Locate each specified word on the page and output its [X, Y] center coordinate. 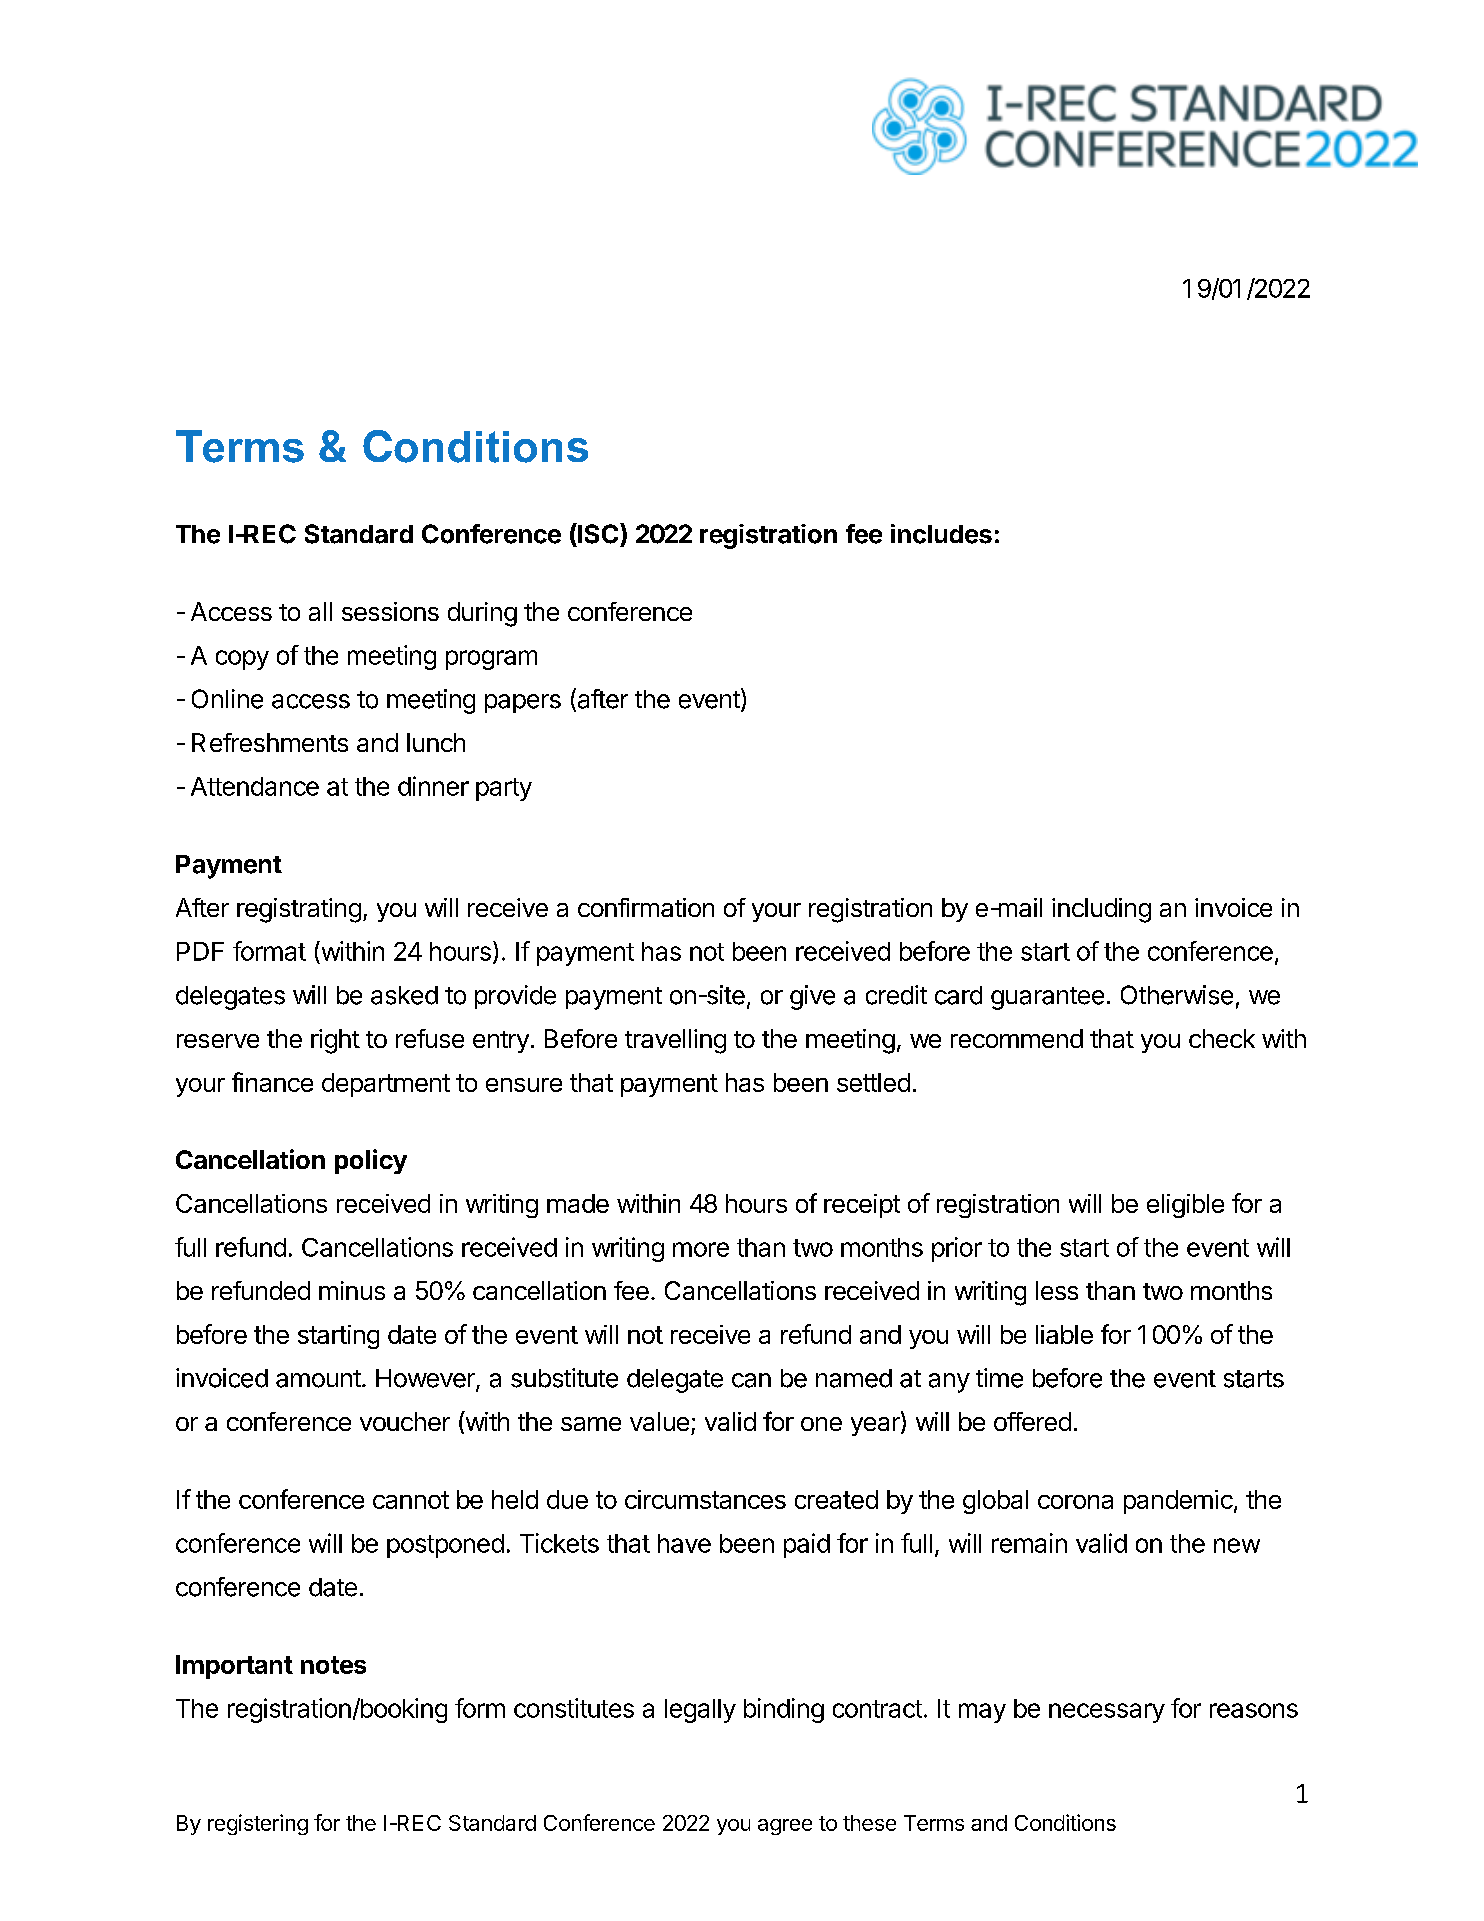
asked [404, 995]
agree [785, 1827]
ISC [598, 533]
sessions [390, 611]
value [659, 1421]
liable [1064, 1334]
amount [318, 1379]
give [812, 997]
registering [258, 1824]
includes [941, 534]
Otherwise [1177, 995]
